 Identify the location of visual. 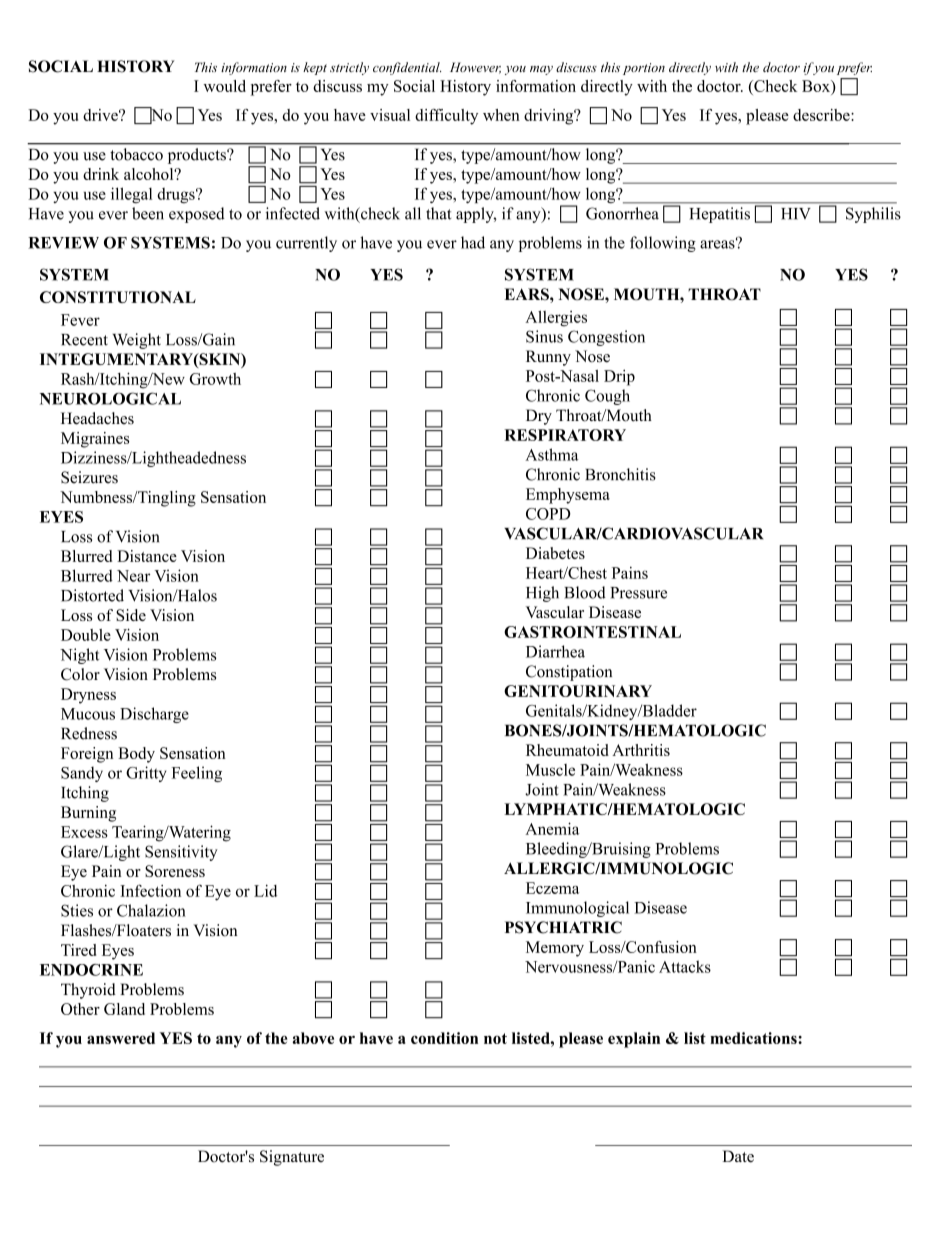
(390, 115).
